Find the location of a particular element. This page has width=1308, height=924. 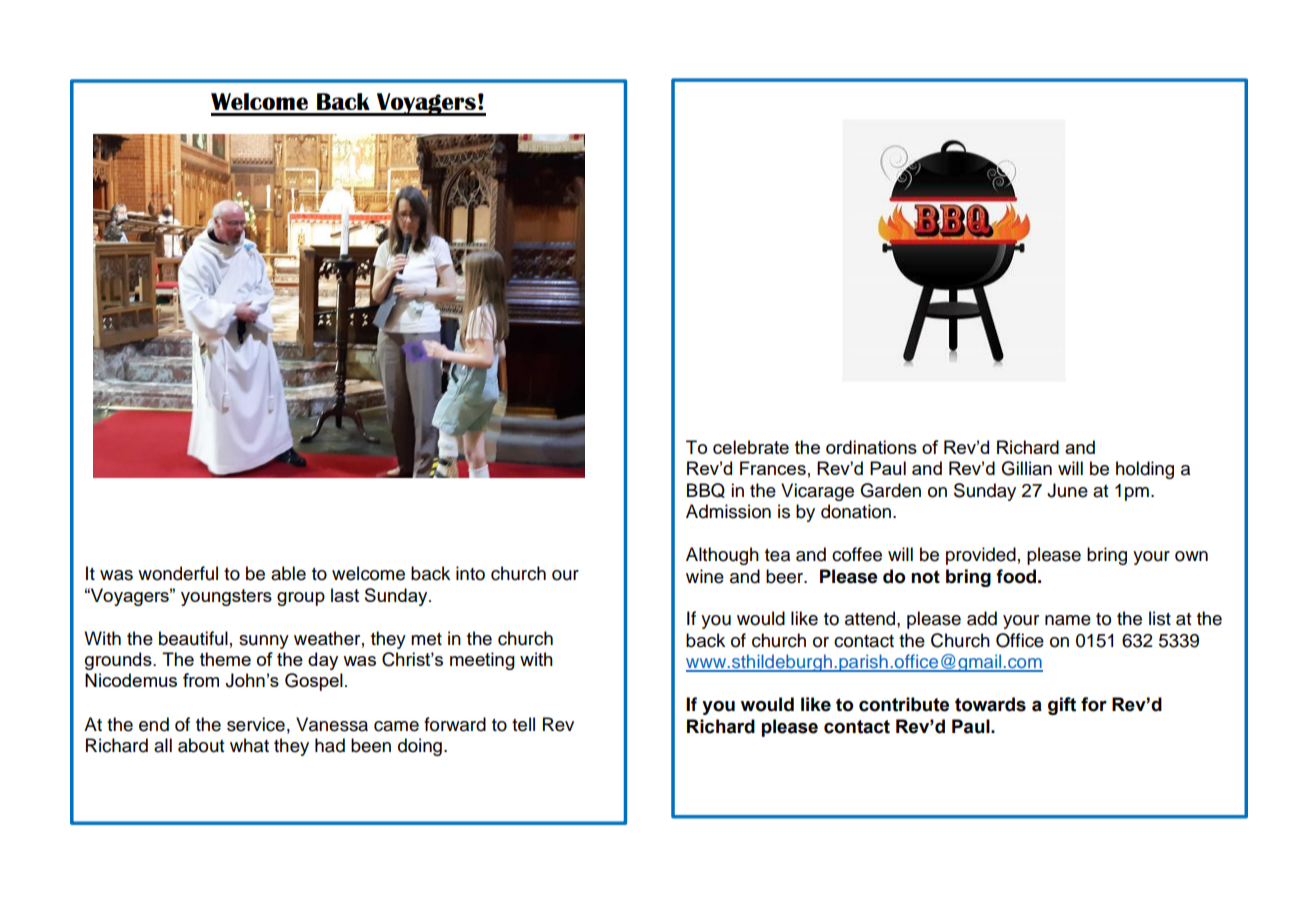

provided is located at coordinates (981, 556).
